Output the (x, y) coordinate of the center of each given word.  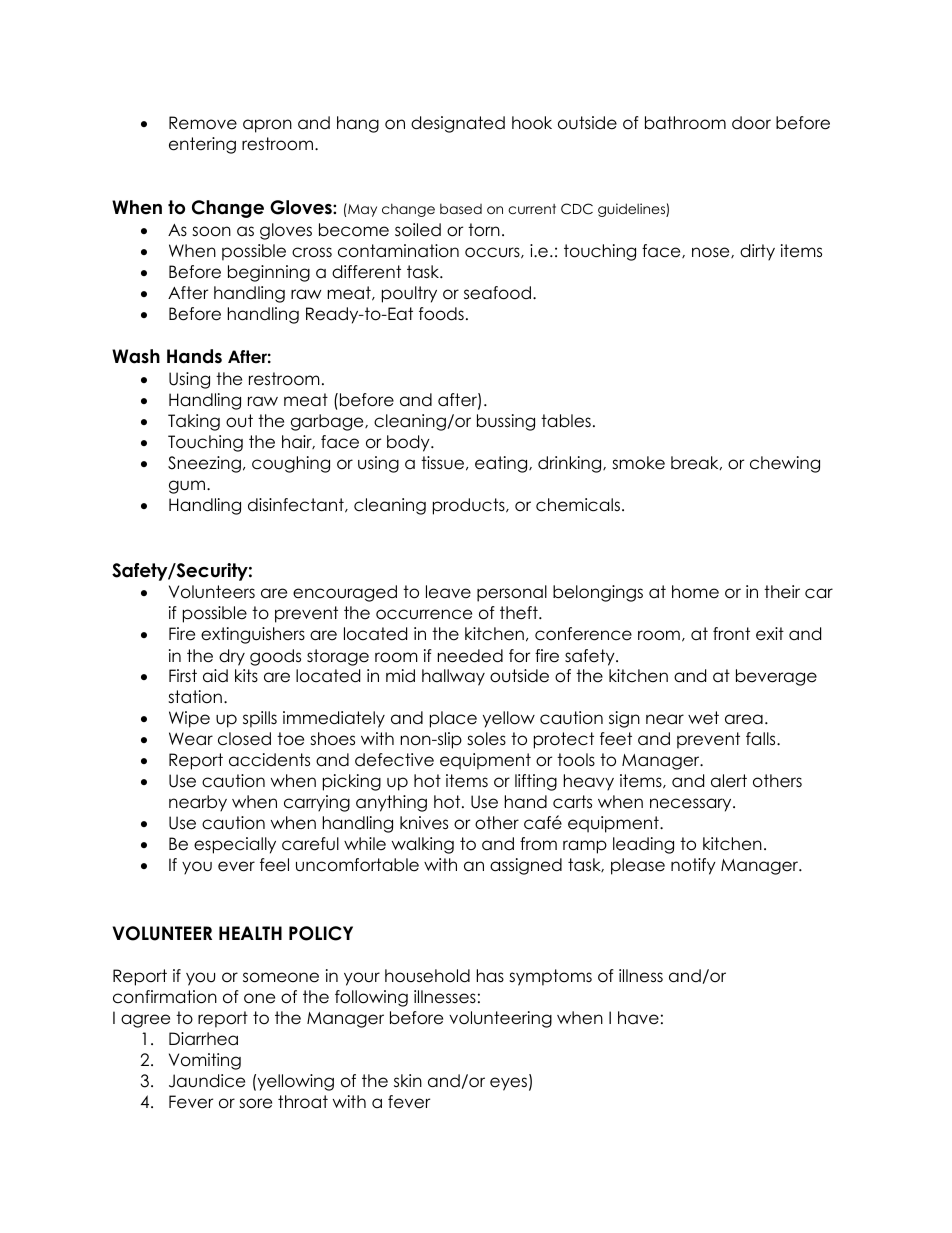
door (751, 123)
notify (693, 866)
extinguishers (253, 635)
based (461, 208)
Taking (194, 422)
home (695, 592)
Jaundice (207, 1081)
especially (235, 845)
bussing (506, 422)
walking (423, 845)
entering (202, 145)
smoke (638, 463)
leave (448, 592)
